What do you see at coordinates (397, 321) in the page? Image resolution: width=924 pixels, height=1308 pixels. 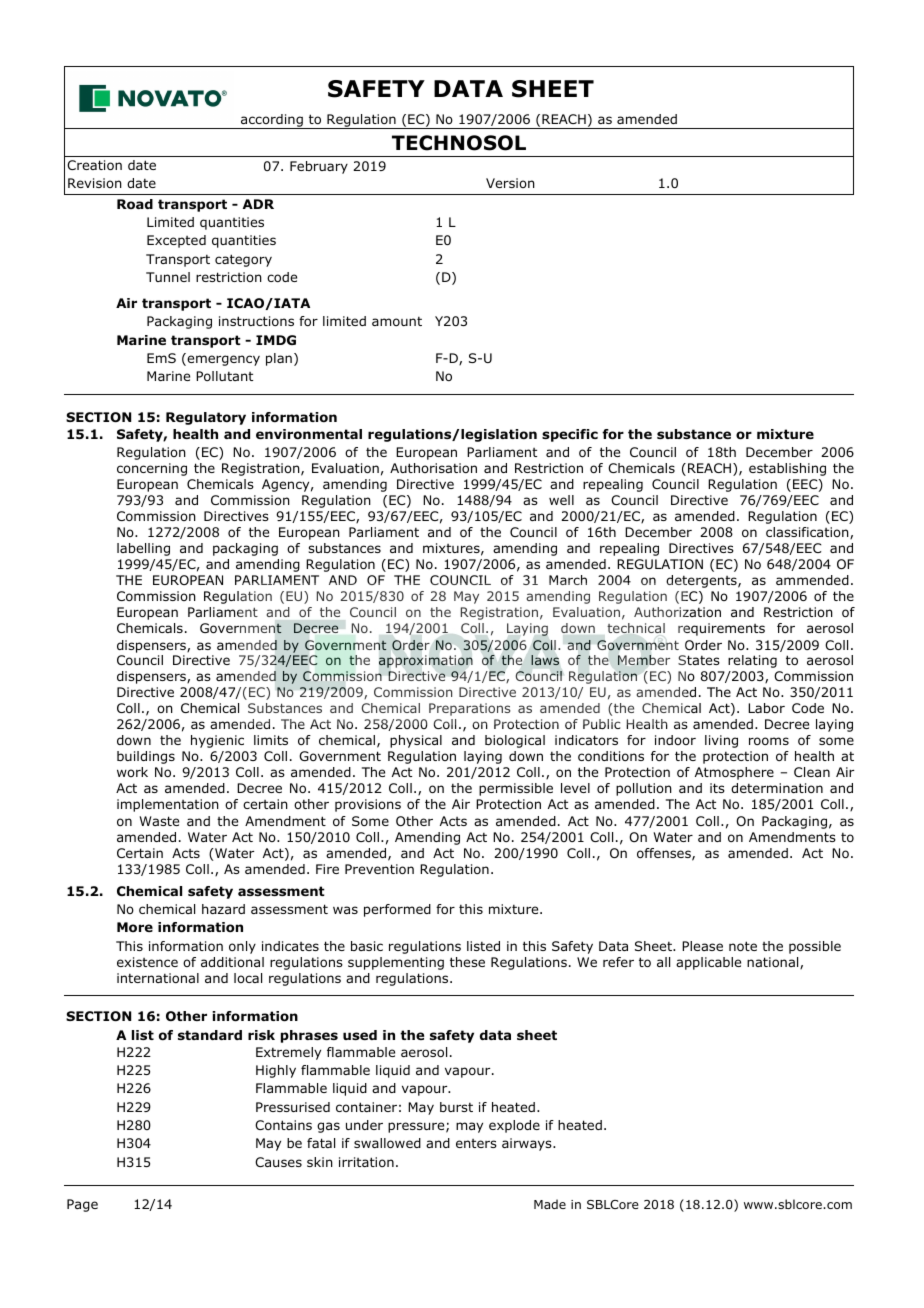 I see `amount` at bounding box center [397, 321].
